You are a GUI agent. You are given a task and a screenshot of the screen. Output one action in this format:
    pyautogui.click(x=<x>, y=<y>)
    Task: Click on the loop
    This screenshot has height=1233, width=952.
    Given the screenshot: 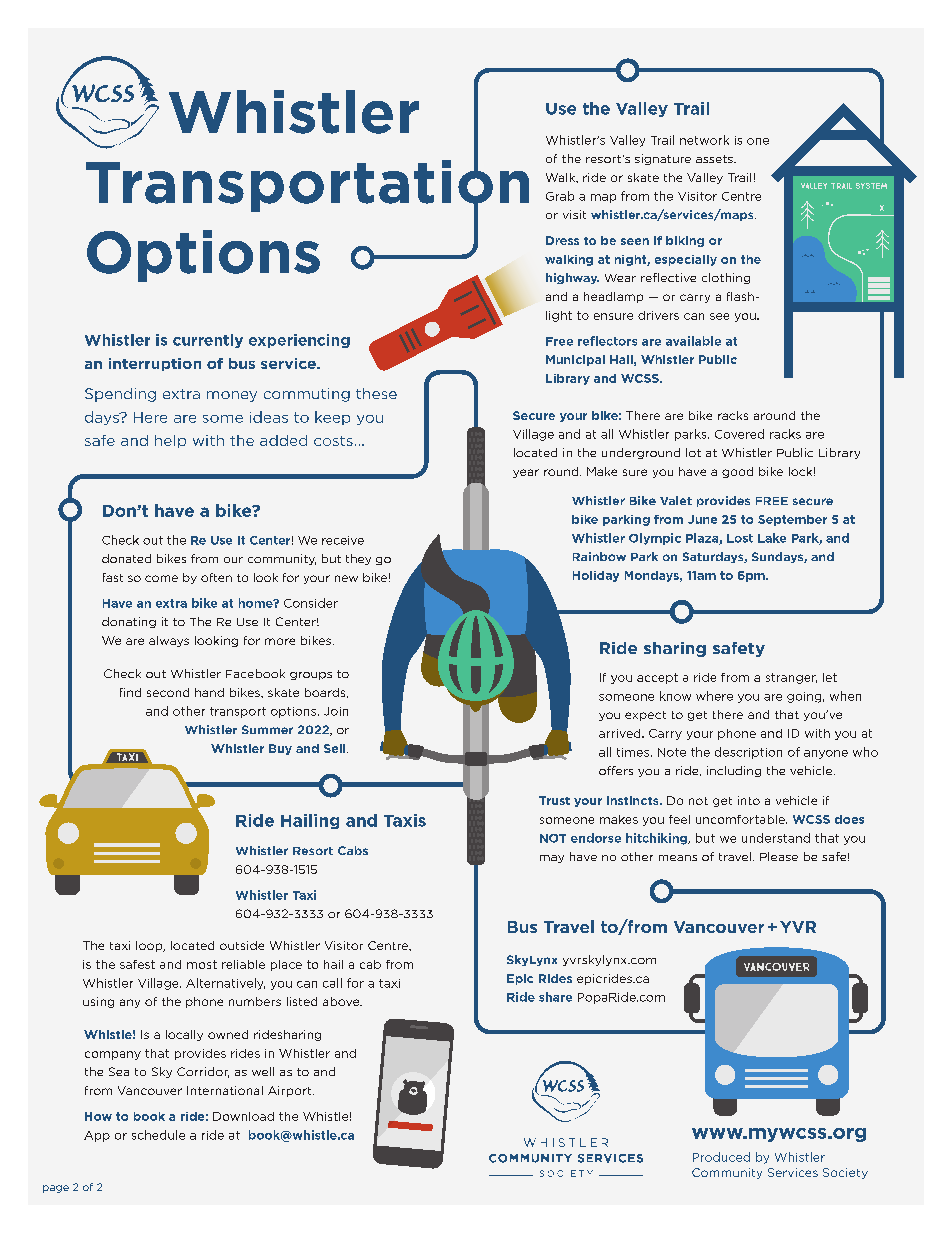 What is the action you would take?
    pyautogui.click(x=150, y=946)
